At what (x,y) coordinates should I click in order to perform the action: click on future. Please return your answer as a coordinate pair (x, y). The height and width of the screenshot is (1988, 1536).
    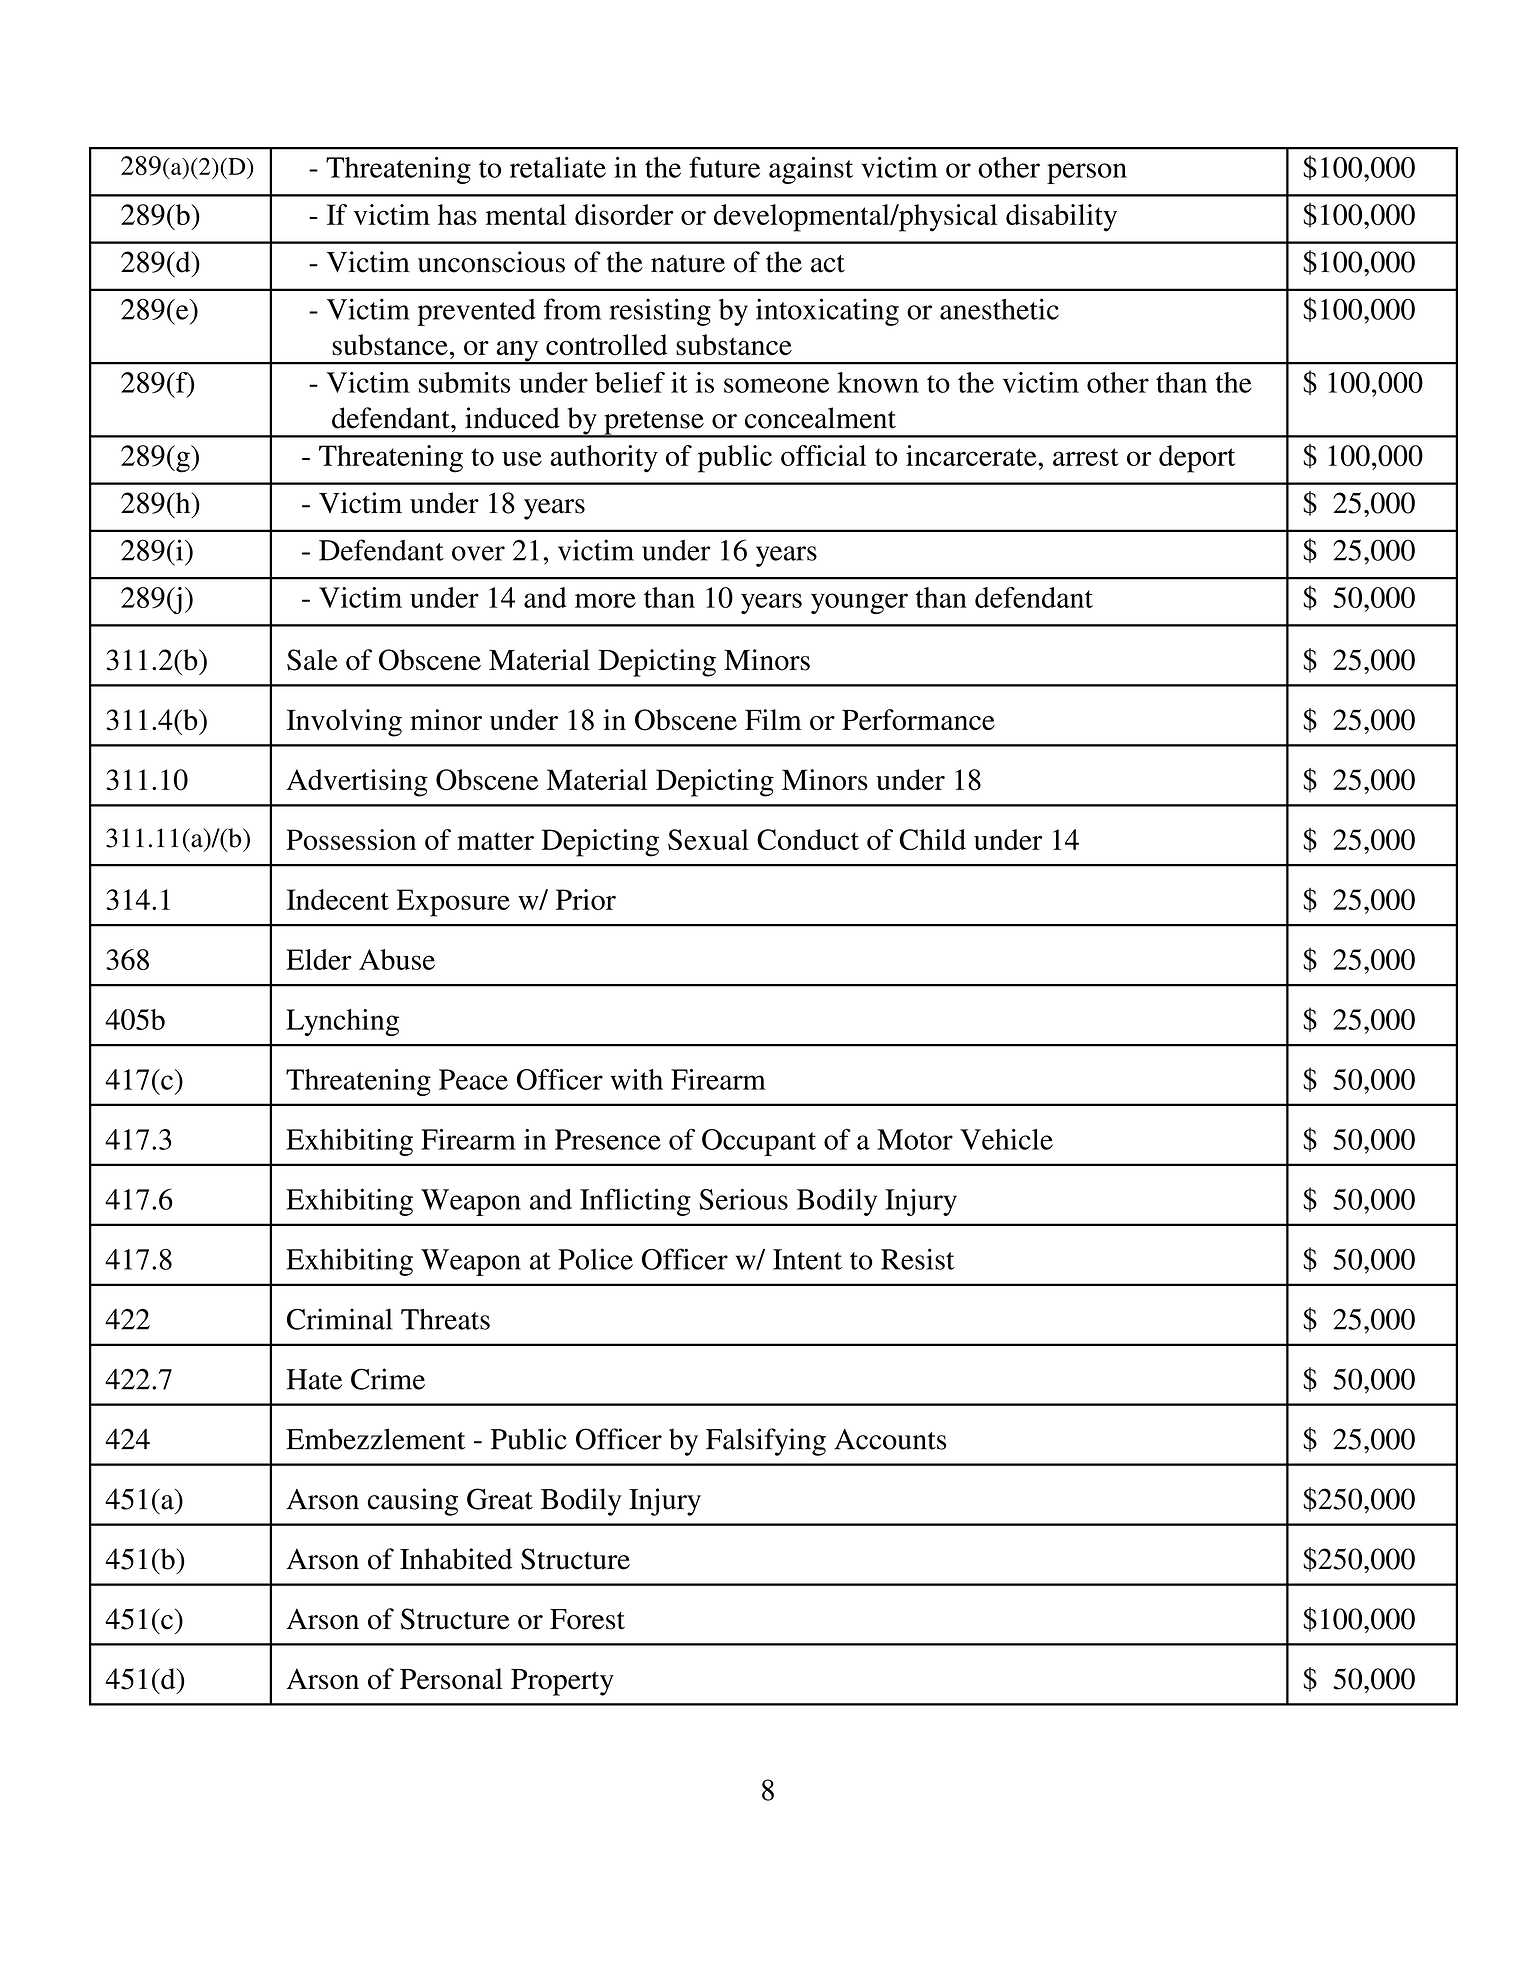
    Looking at the image, I should click on (724, 167).
